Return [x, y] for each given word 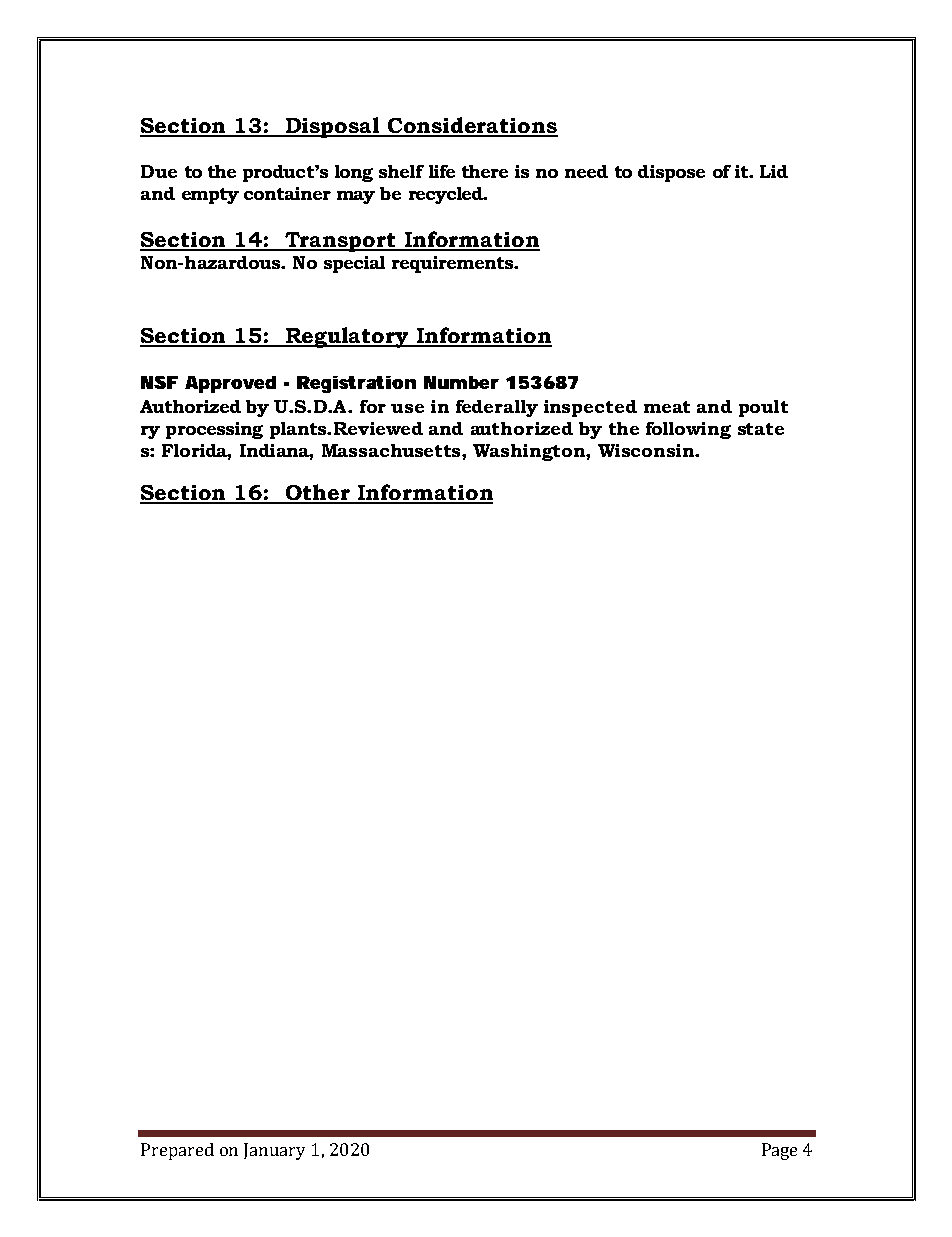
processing [214, 430]
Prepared [177, 1151]
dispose [671, 173]
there [485, 171]
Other [317, 493]
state [761, 429]
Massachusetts [392, 450]
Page [779, 1151]
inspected [590, 408]
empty [210, 196]
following [688, 430]
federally [497, 408]
